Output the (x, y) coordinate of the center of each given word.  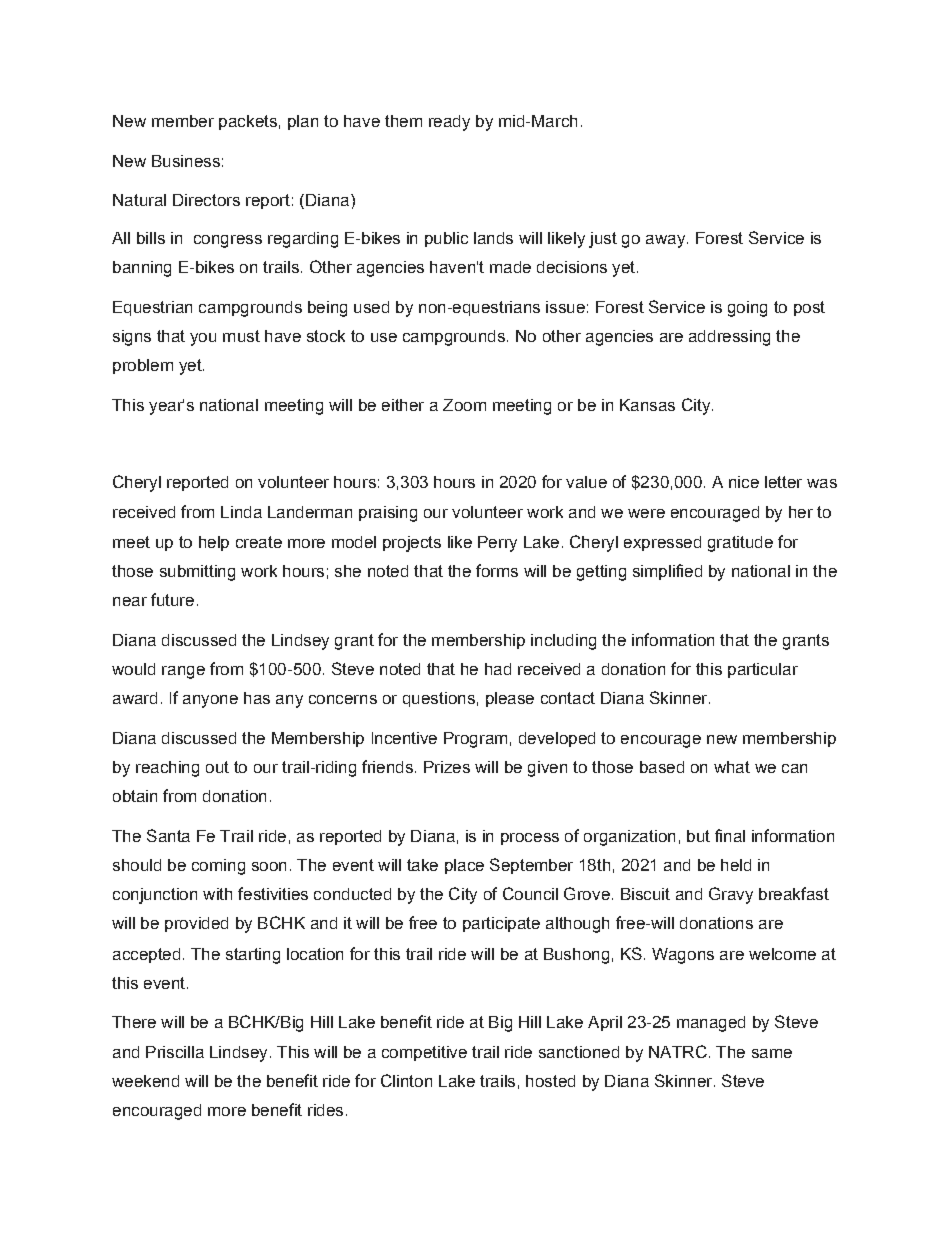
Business (186, 161)
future (172, 599)
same (772, 1053)
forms (497, 570)
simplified (667, 572)
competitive (424, 1053)
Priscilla (175, 1052)
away (665, 241)
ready (449, 123)
